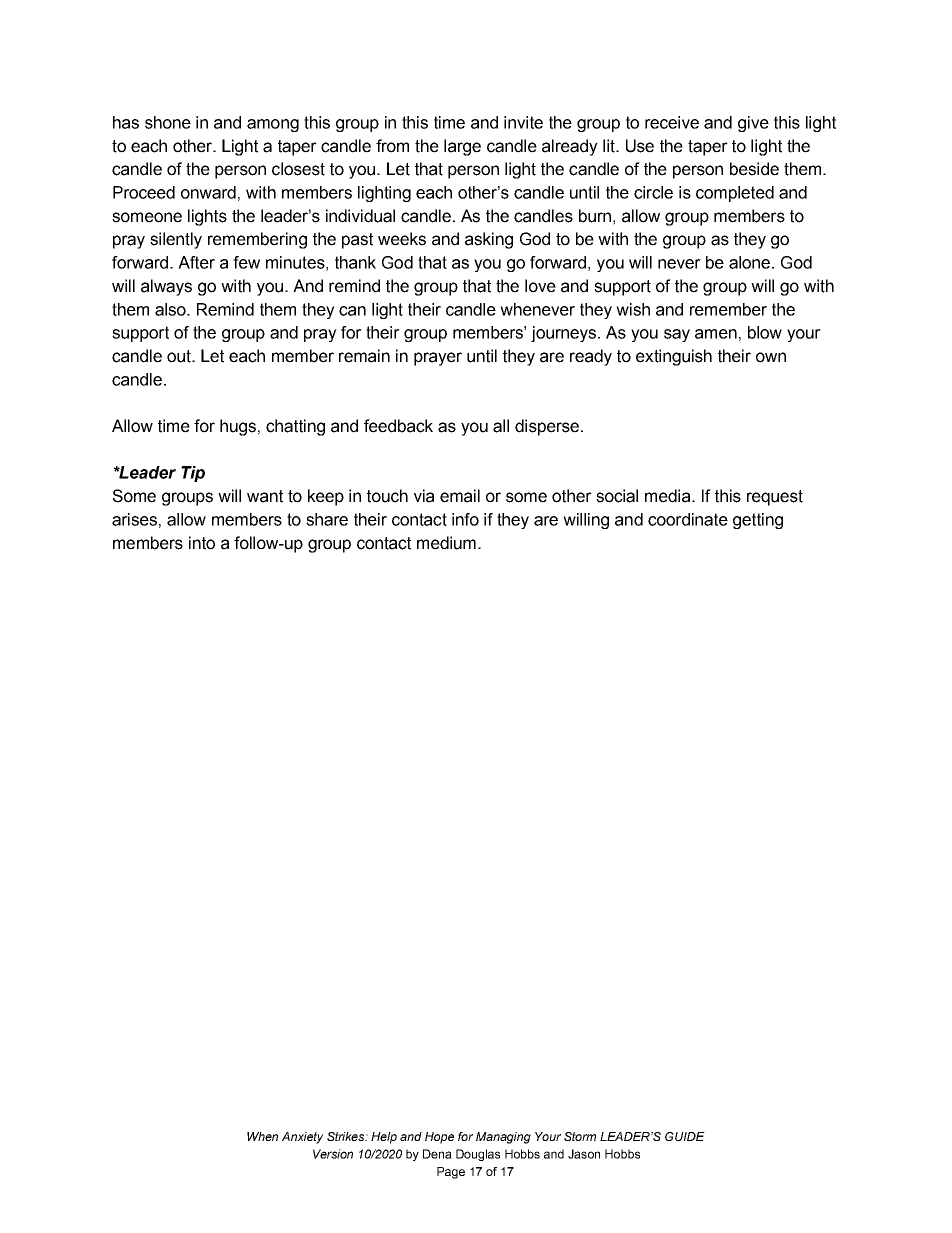 The image size is (952, 1233). I want to click on into, so click(202, 543).
